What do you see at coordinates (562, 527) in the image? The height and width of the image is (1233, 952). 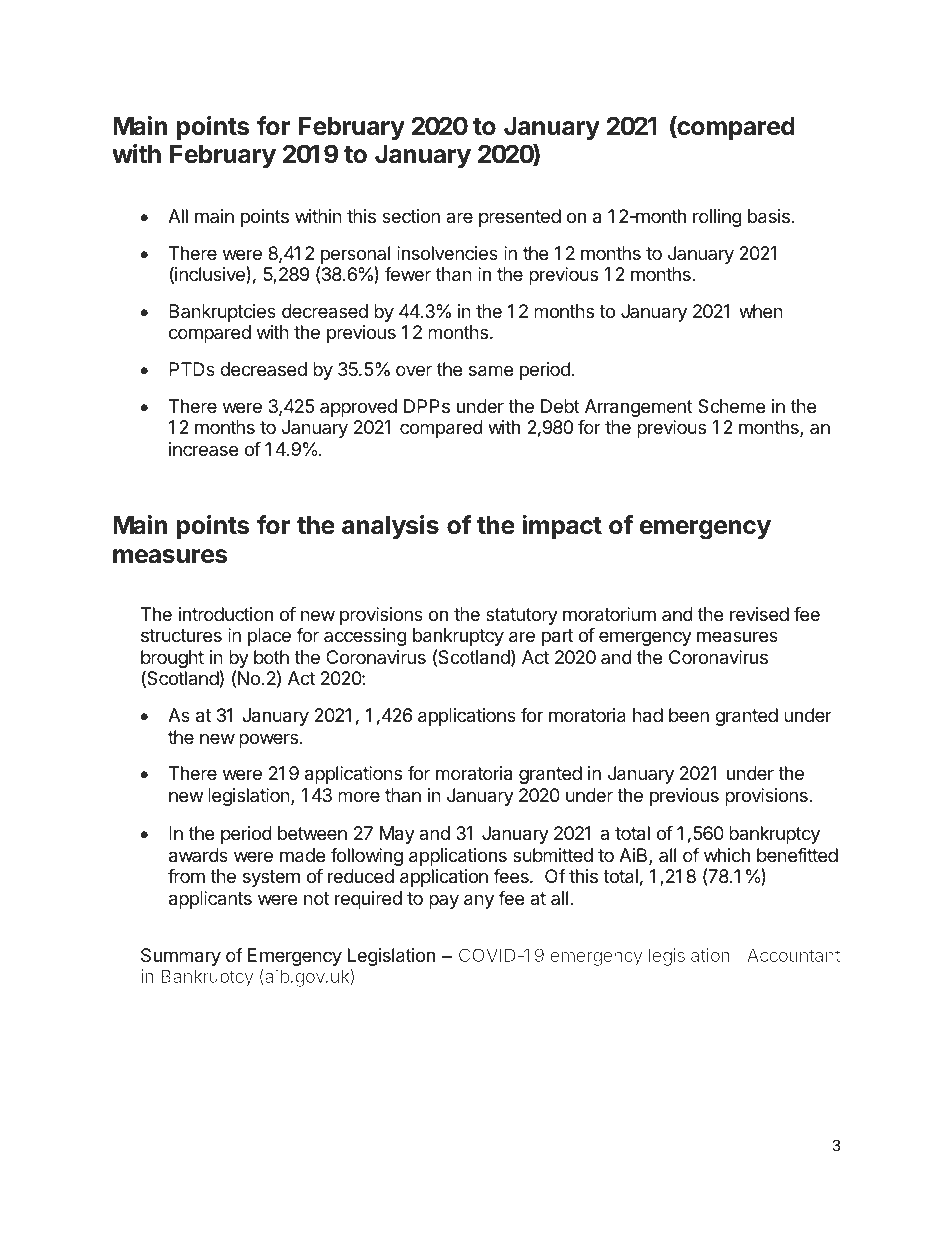 I see `impact` at bounding box center [562, 527].
